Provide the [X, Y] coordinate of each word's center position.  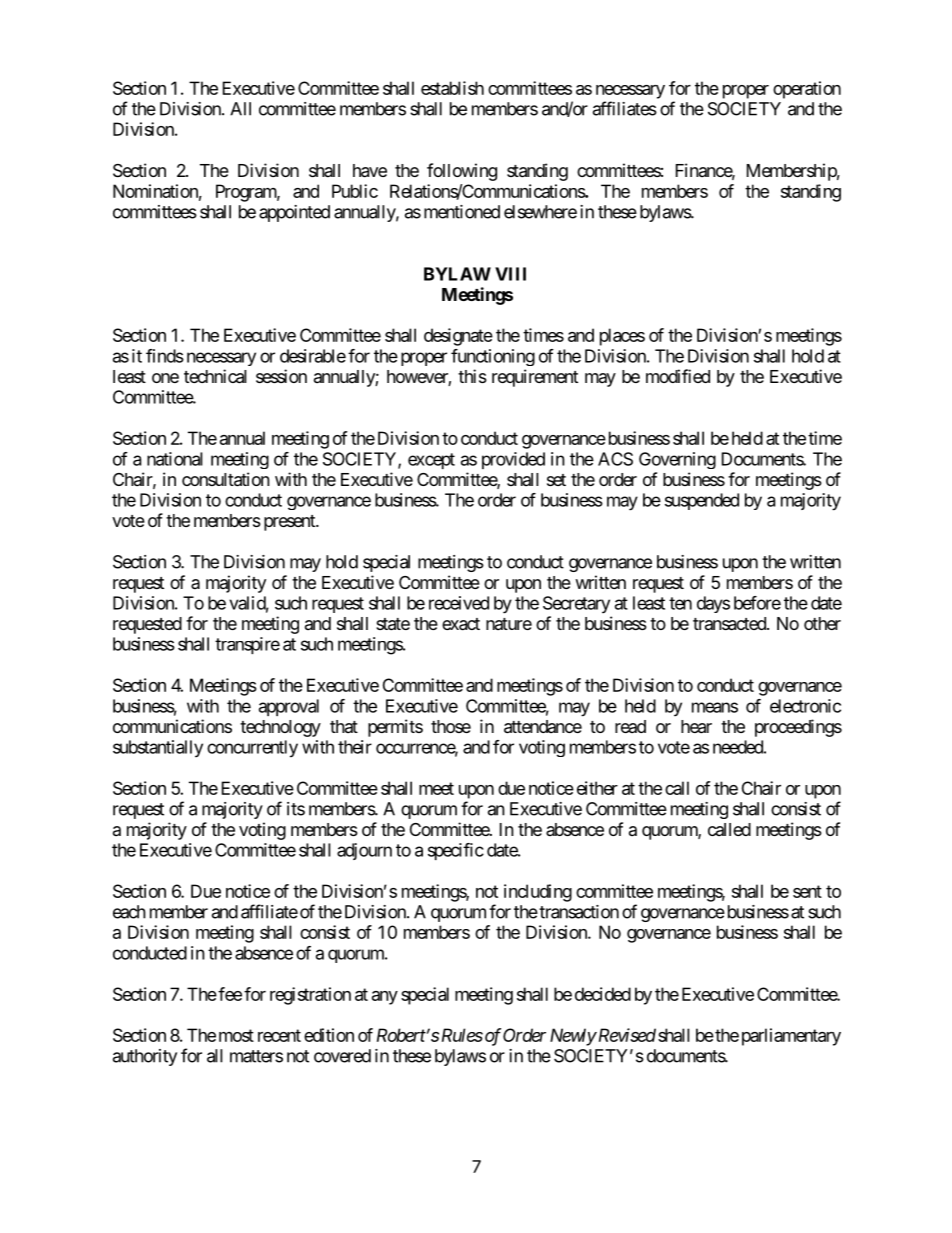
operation [807, 90]
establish [452, 88]
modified [678, 376]
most [236, 1035]
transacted [730, 624]
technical [215, 376]
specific [456, 851]
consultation [226, 479]
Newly [573, 1037]
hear [696, 727]
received [459, 603]
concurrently [252, 749]
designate [458, 337]
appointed [294, 213]
